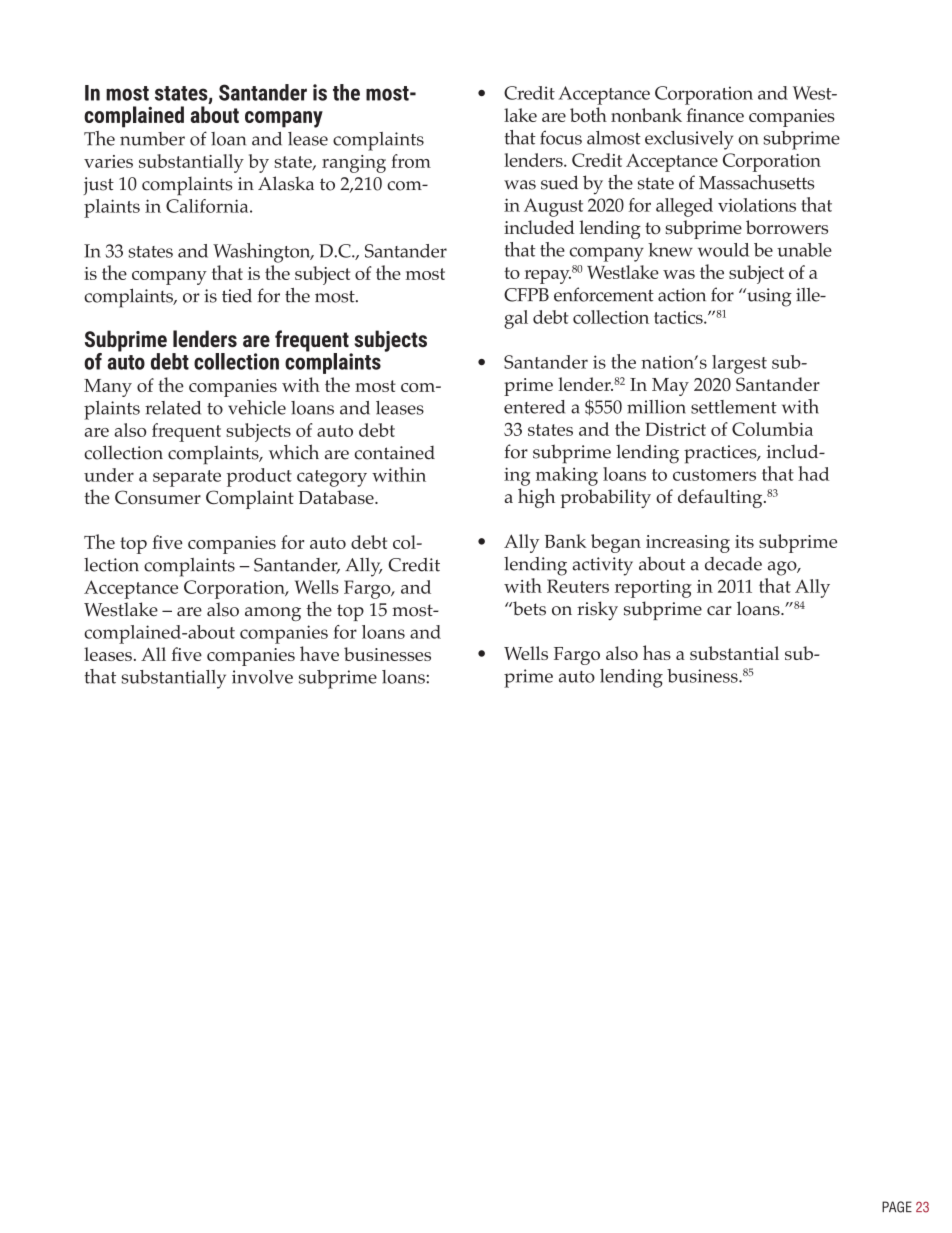 Image resolution: width=952 pixels, height=1233 pixels. I want to click on PAGE, so click(897, 1207).
